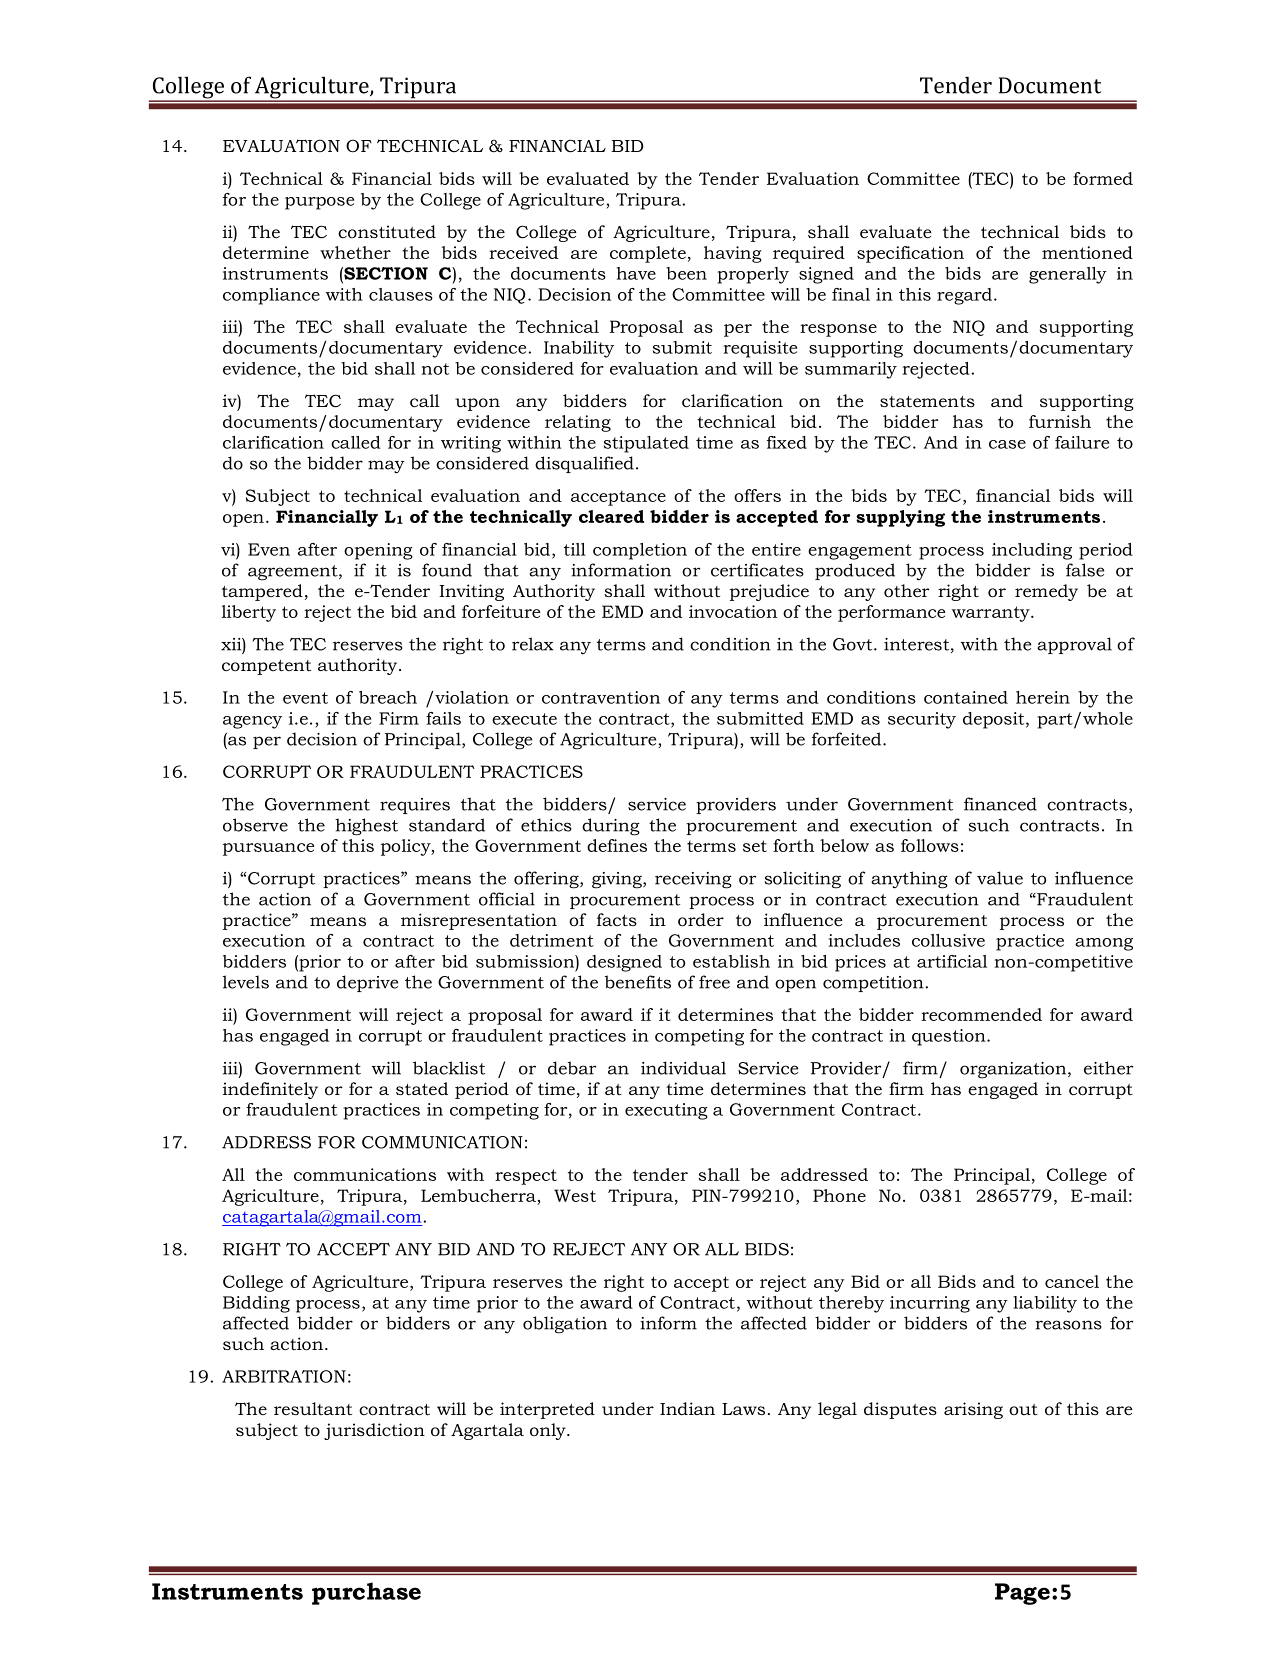 The width and height of the page is (1280, 1657). What do you see at coordinates (388, 697) in the page?
I see `breach` at bounding box center [388, 697].
